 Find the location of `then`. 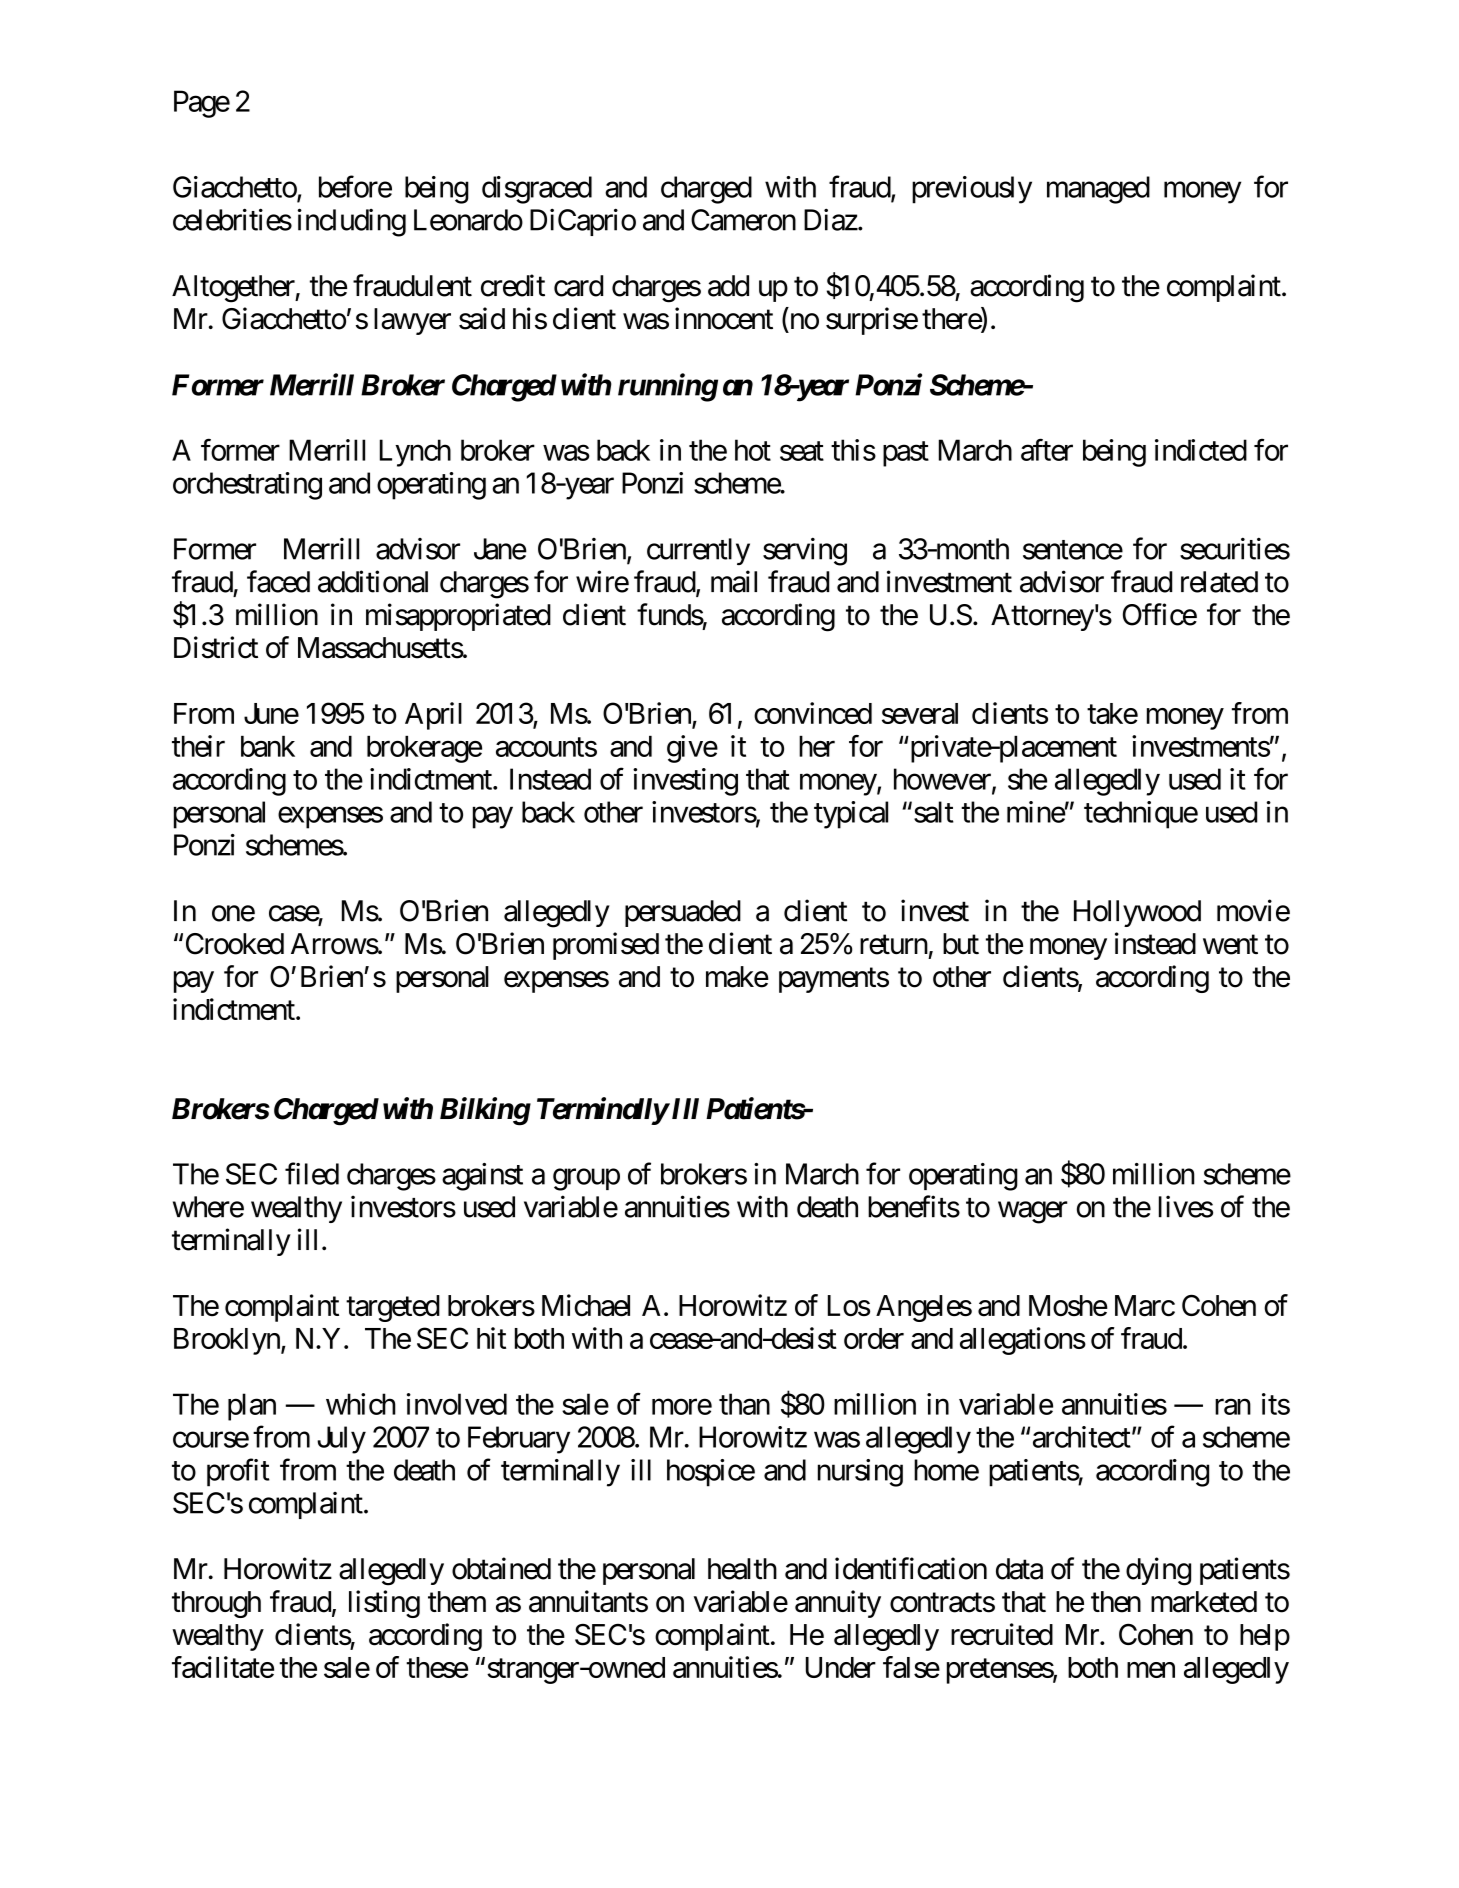

then is located at coordinates (1116, 1602).
